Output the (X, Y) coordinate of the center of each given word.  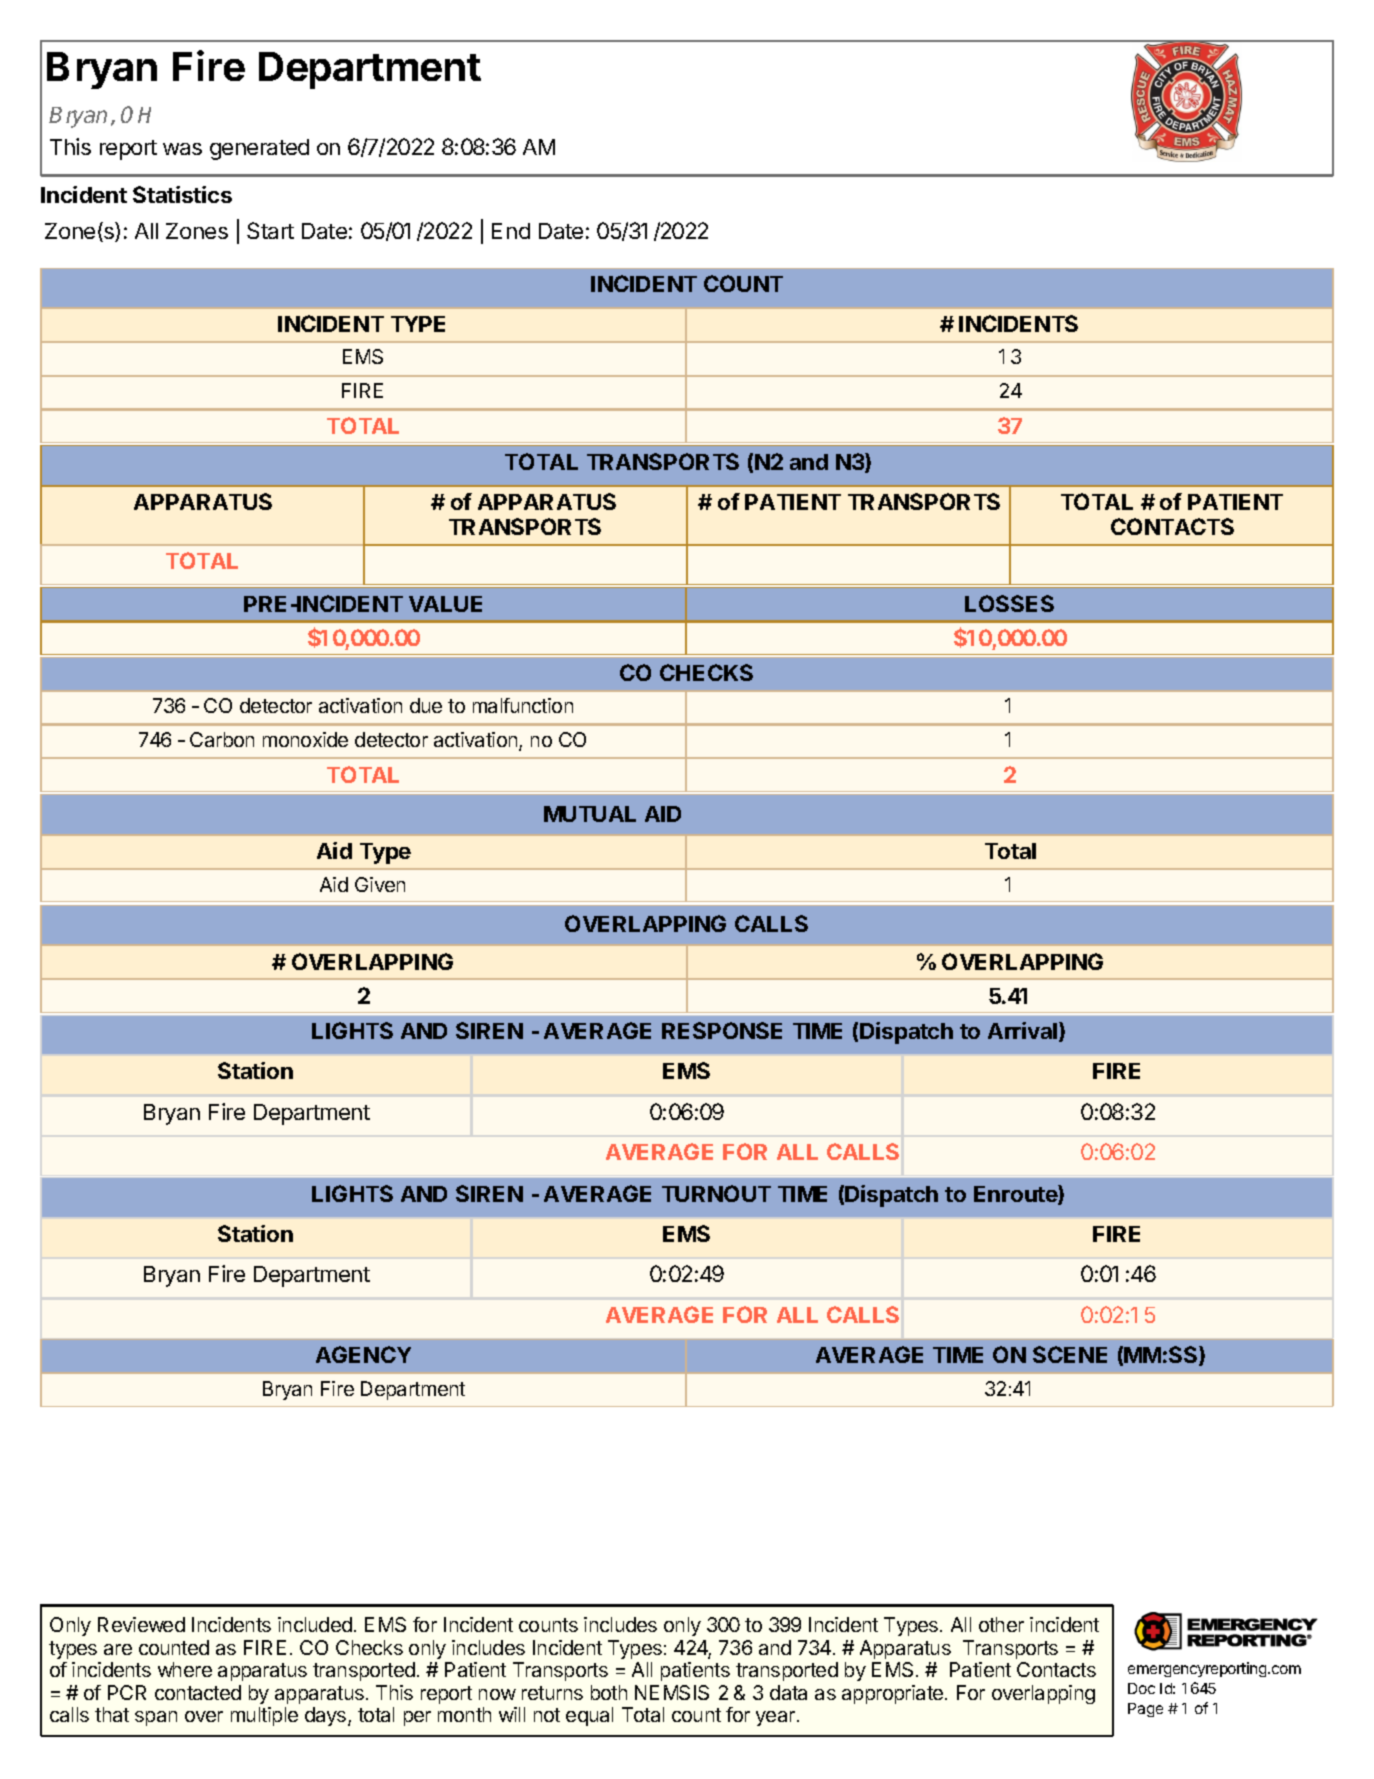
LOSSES (1009, 603)
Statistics (182, 194)
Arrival (1024, 1032)
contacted (198, 1692)
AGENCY (363, 1354)
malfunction (523, 705)
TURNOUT (716, 1193)
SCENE (1070, 1354)
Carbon (222, 739)
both (609, 1692)
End (511, 231)
